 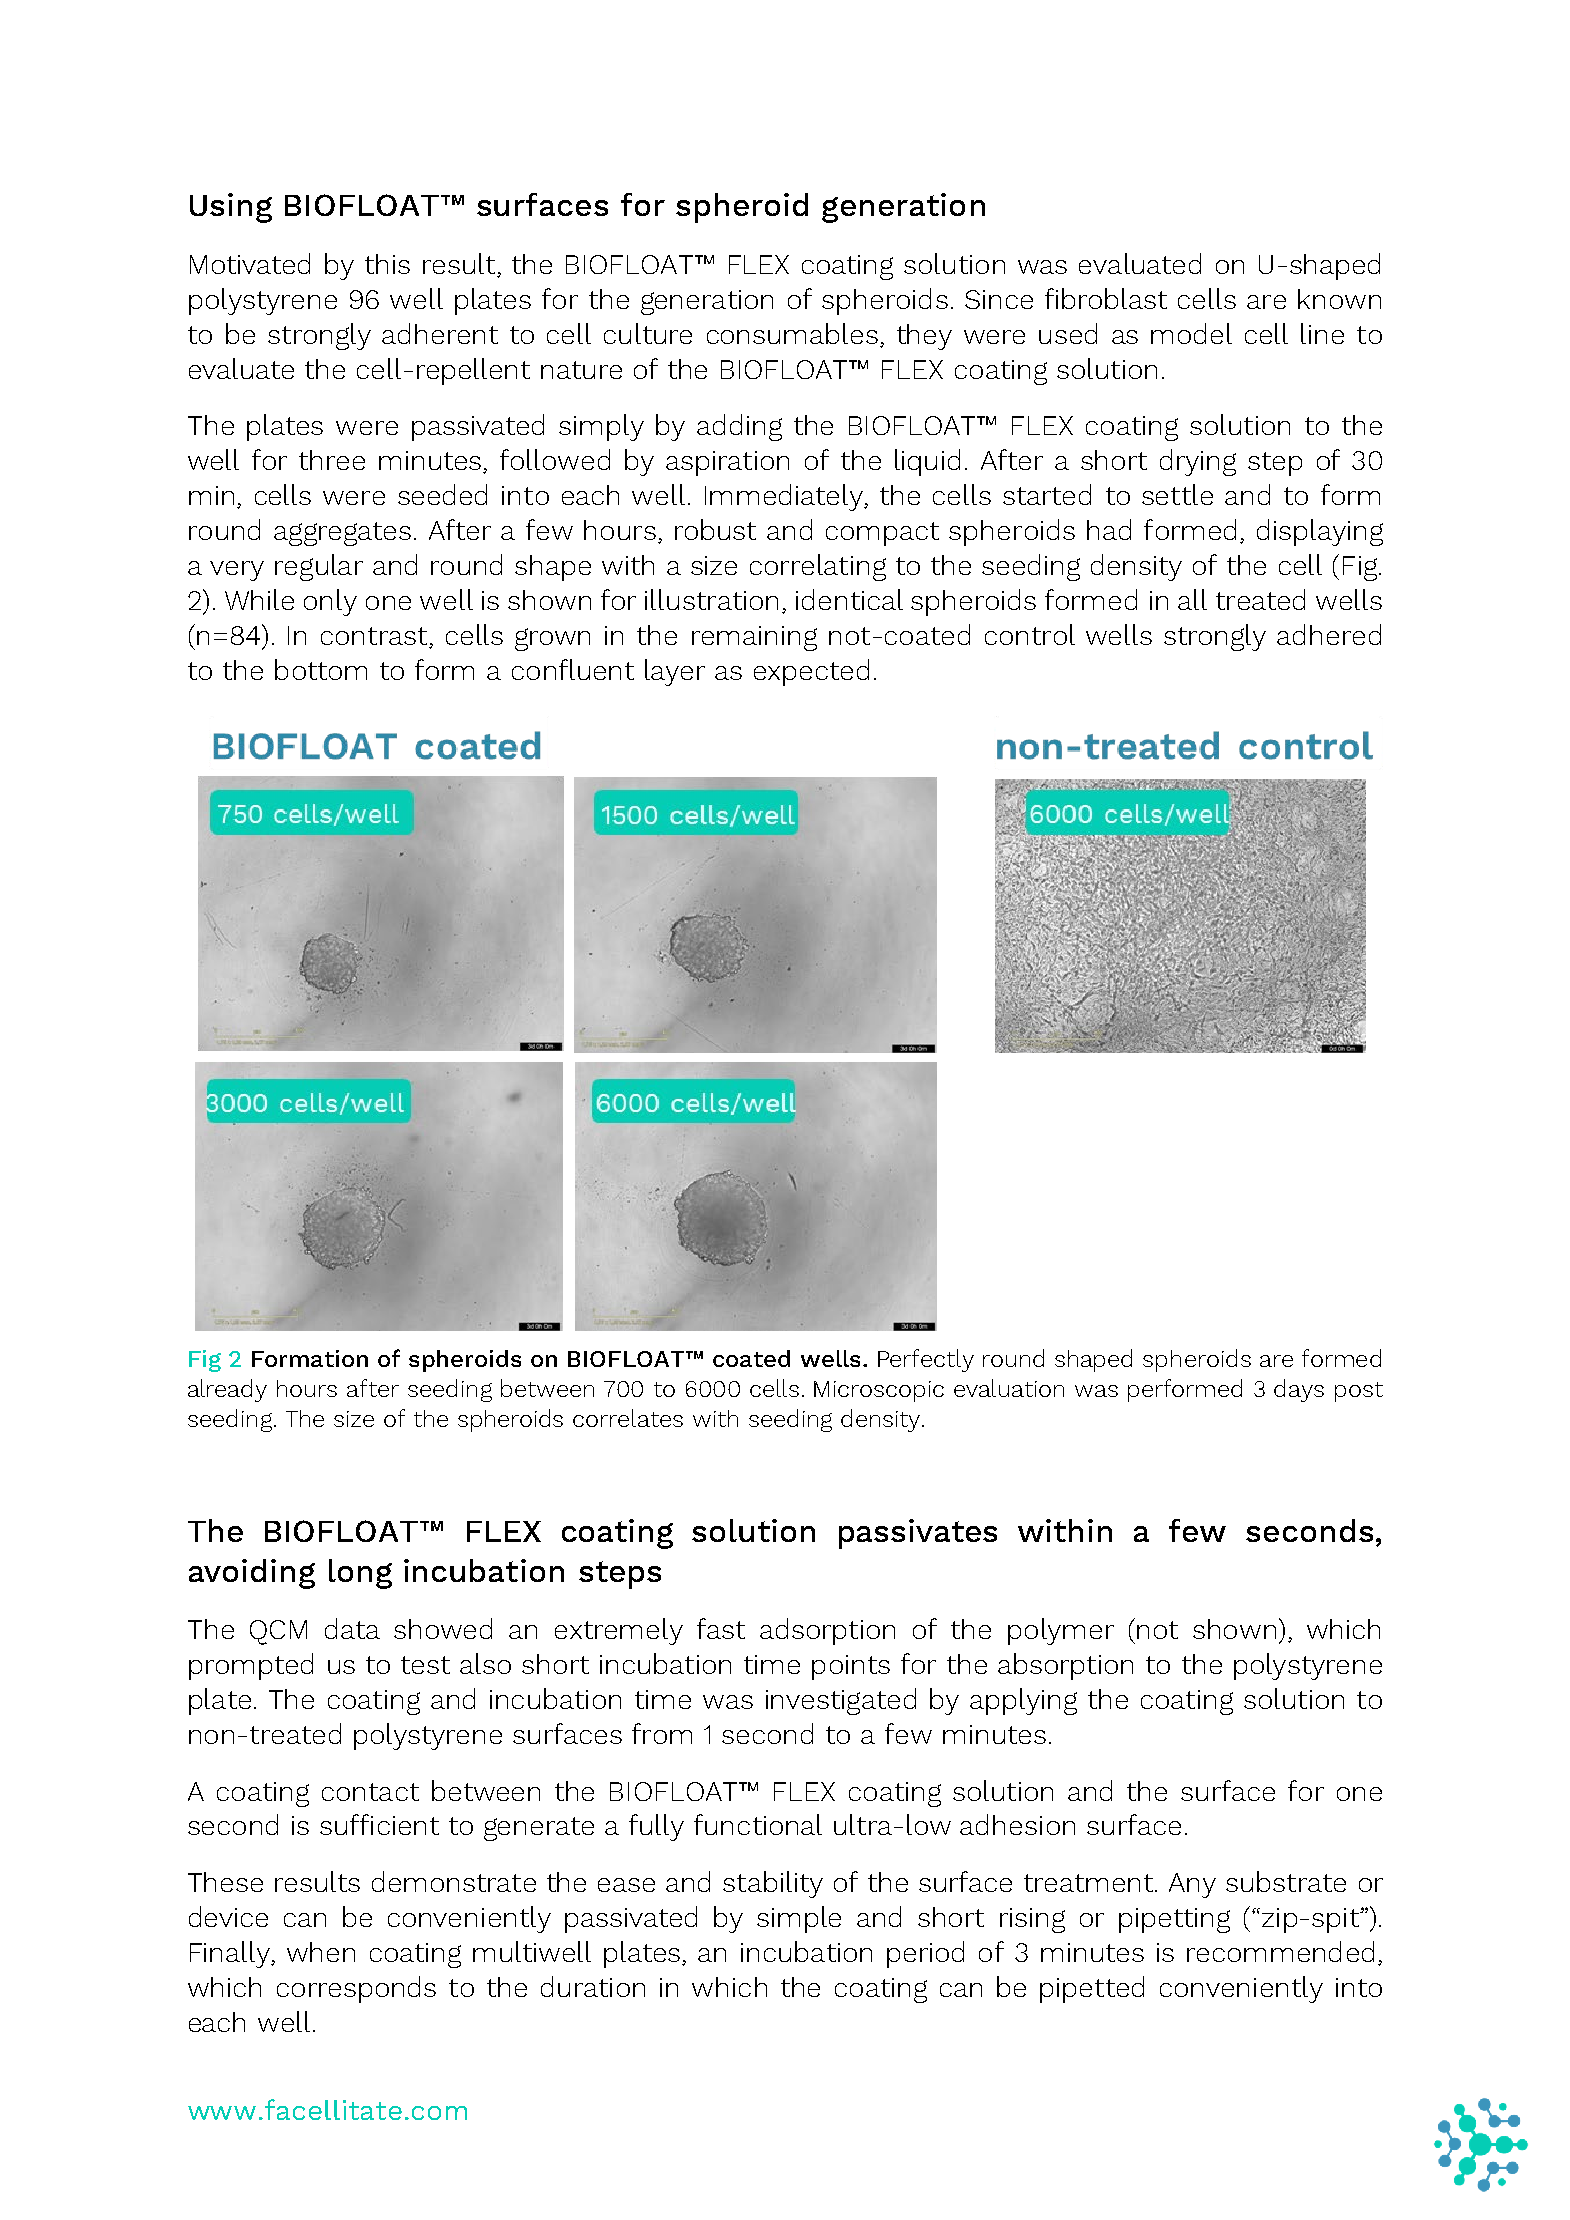 What do you see at coordinates (799, 1919) in the screenshot?
I see `simple` at bounding box center [799, 1919].
